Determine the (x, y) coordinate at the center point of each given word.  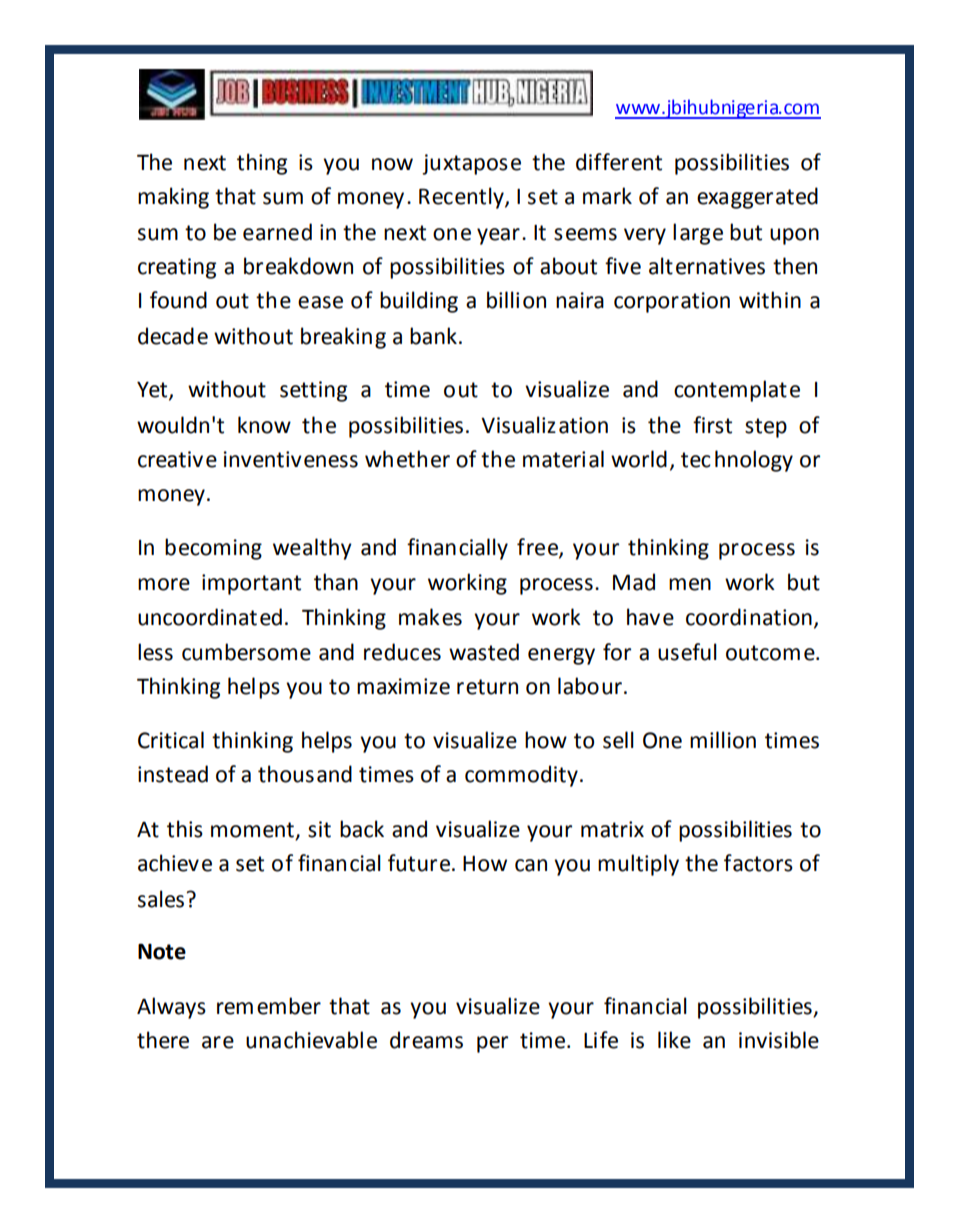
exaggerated (757, 198)
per (492, 1044)
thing (262, 164)
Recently (462, 198)
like (674, 1040)
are (218, 1042)
